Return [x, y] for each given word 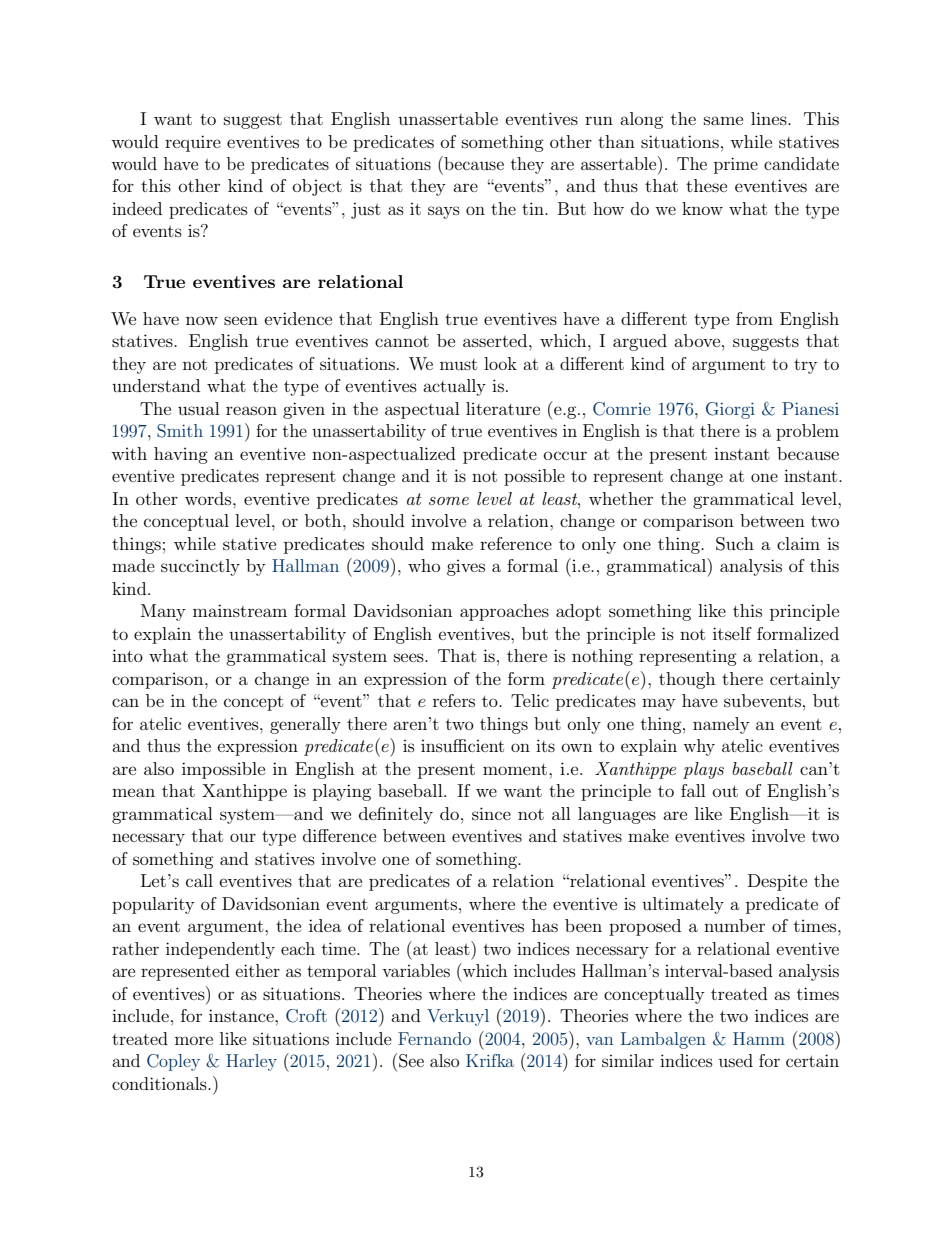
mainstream [240, 610]
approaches [504, 612]
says [444, 212]
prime [736, 165]
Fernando [434, 1038]
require [193, 143]
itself [732, 633]
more [194, 1040]
